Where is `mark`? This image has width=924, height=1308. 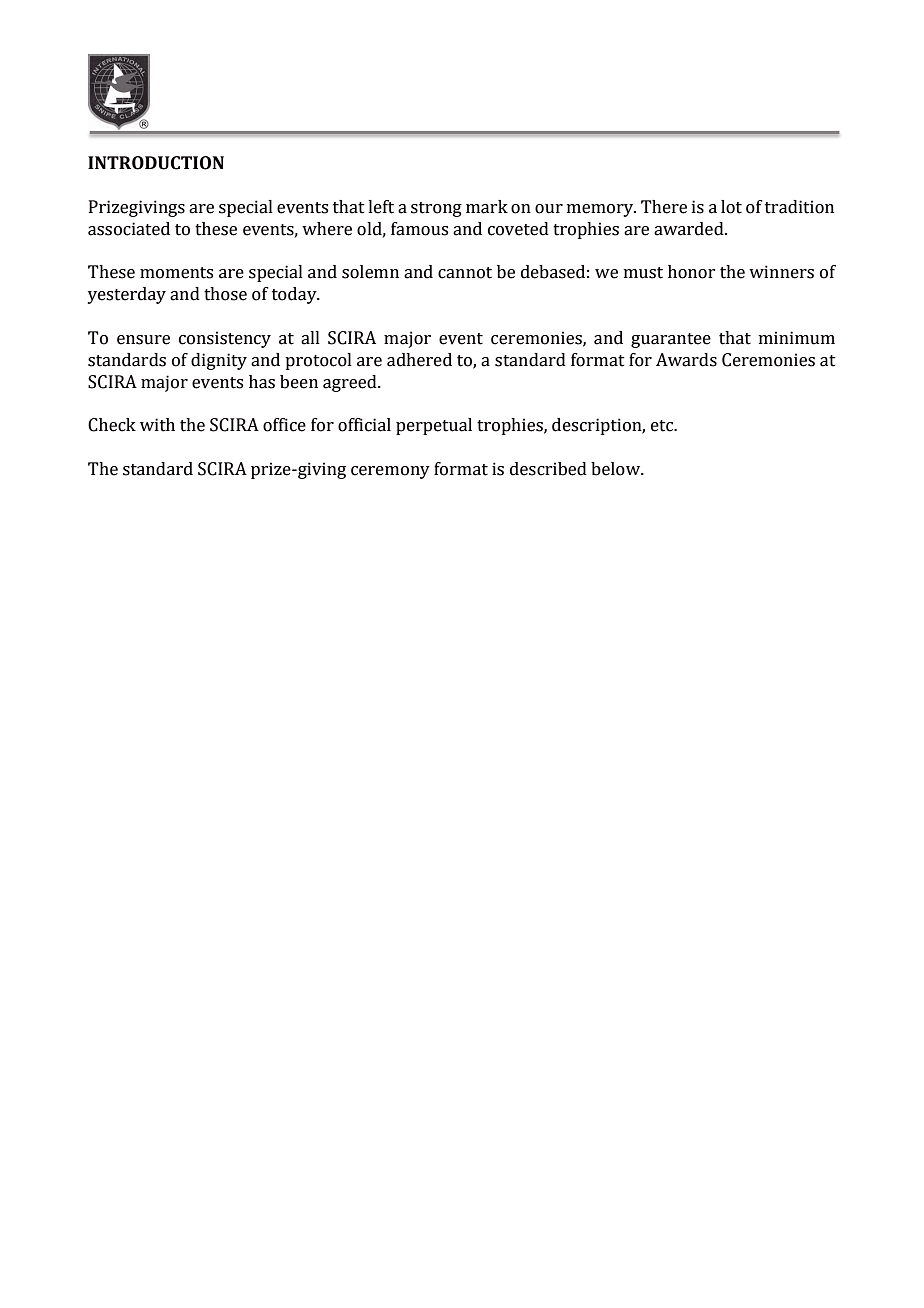 mark is located at coordinates (487, 207).
